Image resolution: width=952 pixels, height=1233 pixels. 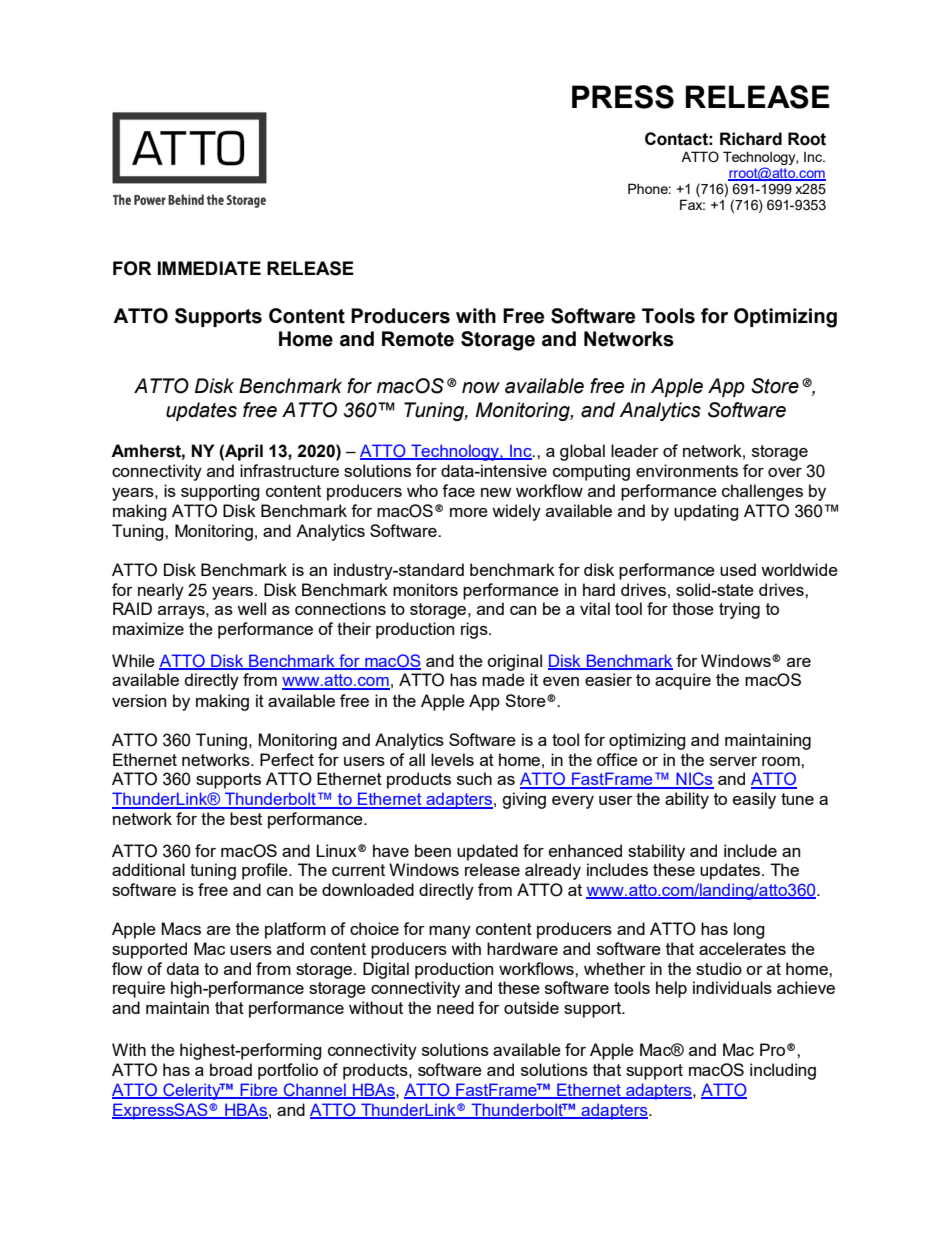 What do you see at coordinates (231, 1069) in the screenshot?
I see `broad` at bounding box center [231, 1069].
